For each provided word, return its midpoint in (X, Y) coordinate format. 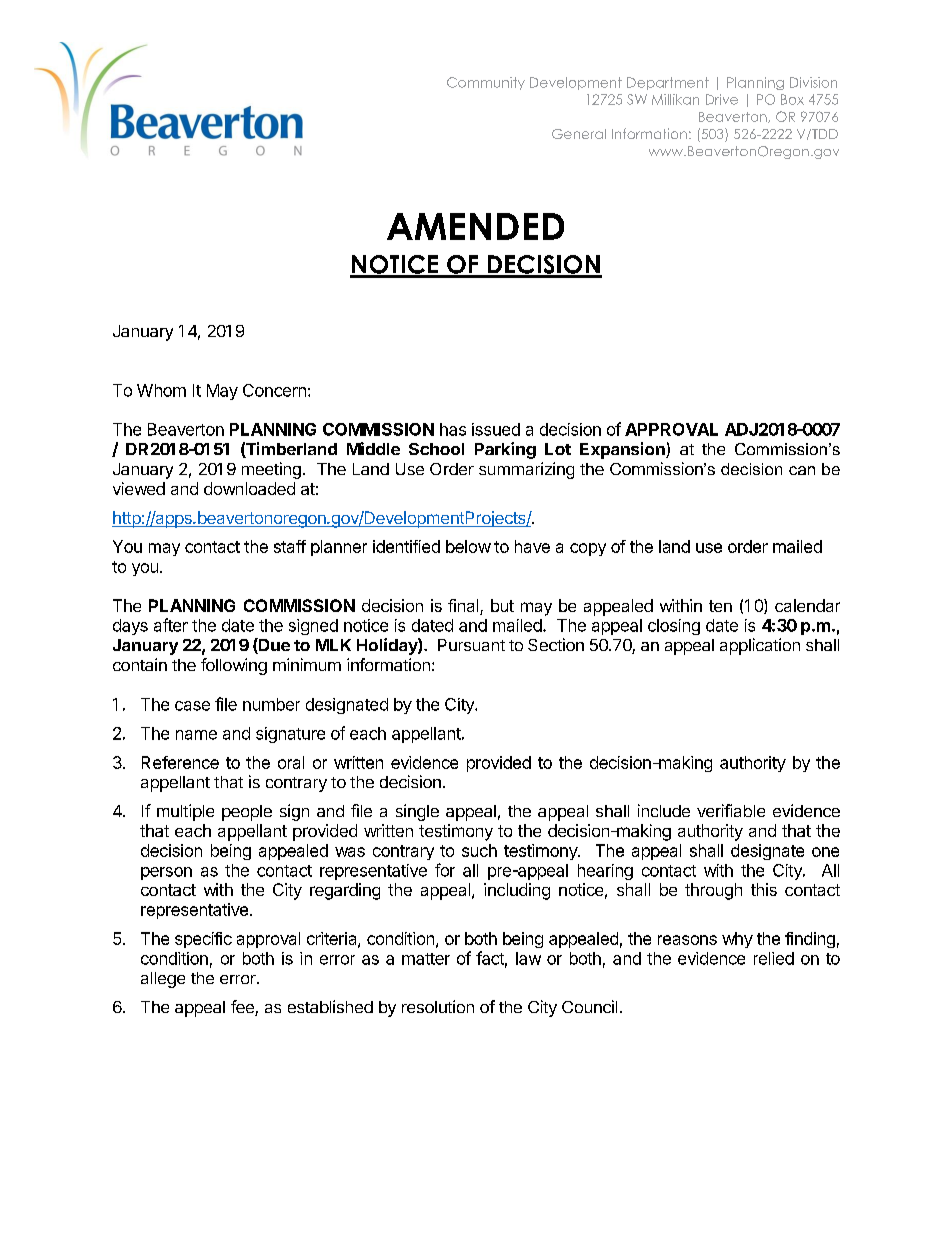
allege (163, 980)
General (579, 134)
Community (486, 83)
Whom (161, 390)
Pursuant (471, 645)
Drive (722, 99)
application (760, 646)
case (192, 706)
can (802, 470)
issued (496, 429)
